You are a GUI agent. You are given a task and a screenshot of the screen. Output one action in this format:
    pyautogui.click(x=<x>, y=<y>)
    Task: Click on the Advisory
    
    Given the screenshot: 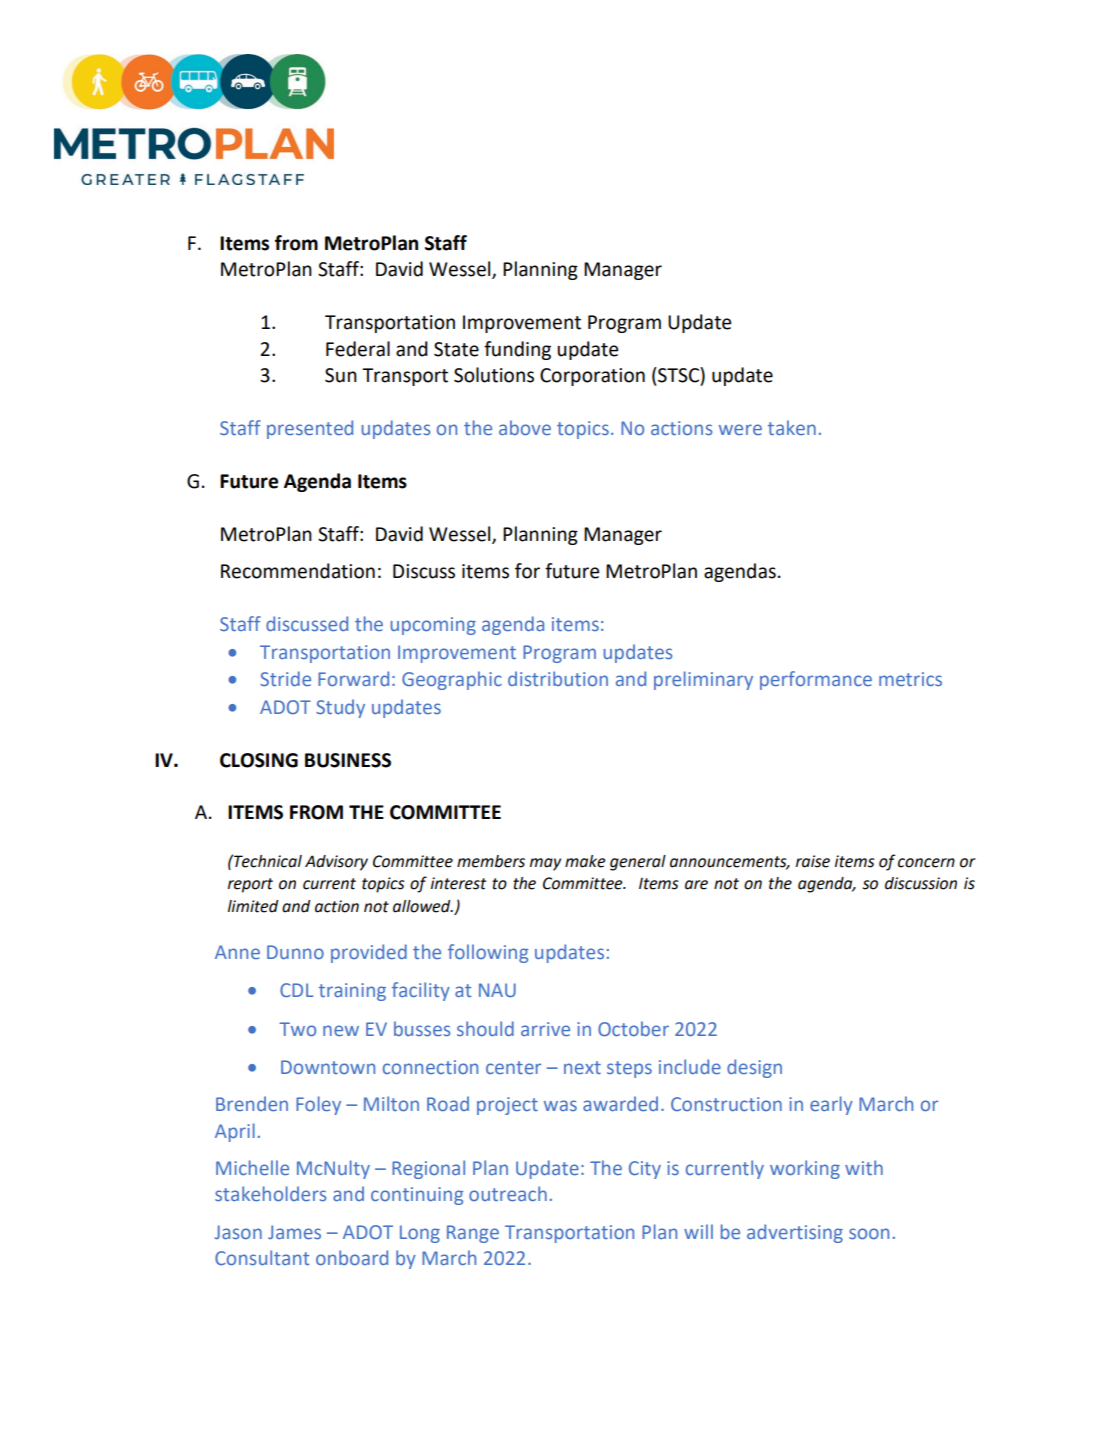 What is the action you would take?
    pyautogui.click(x=336, y=863)
